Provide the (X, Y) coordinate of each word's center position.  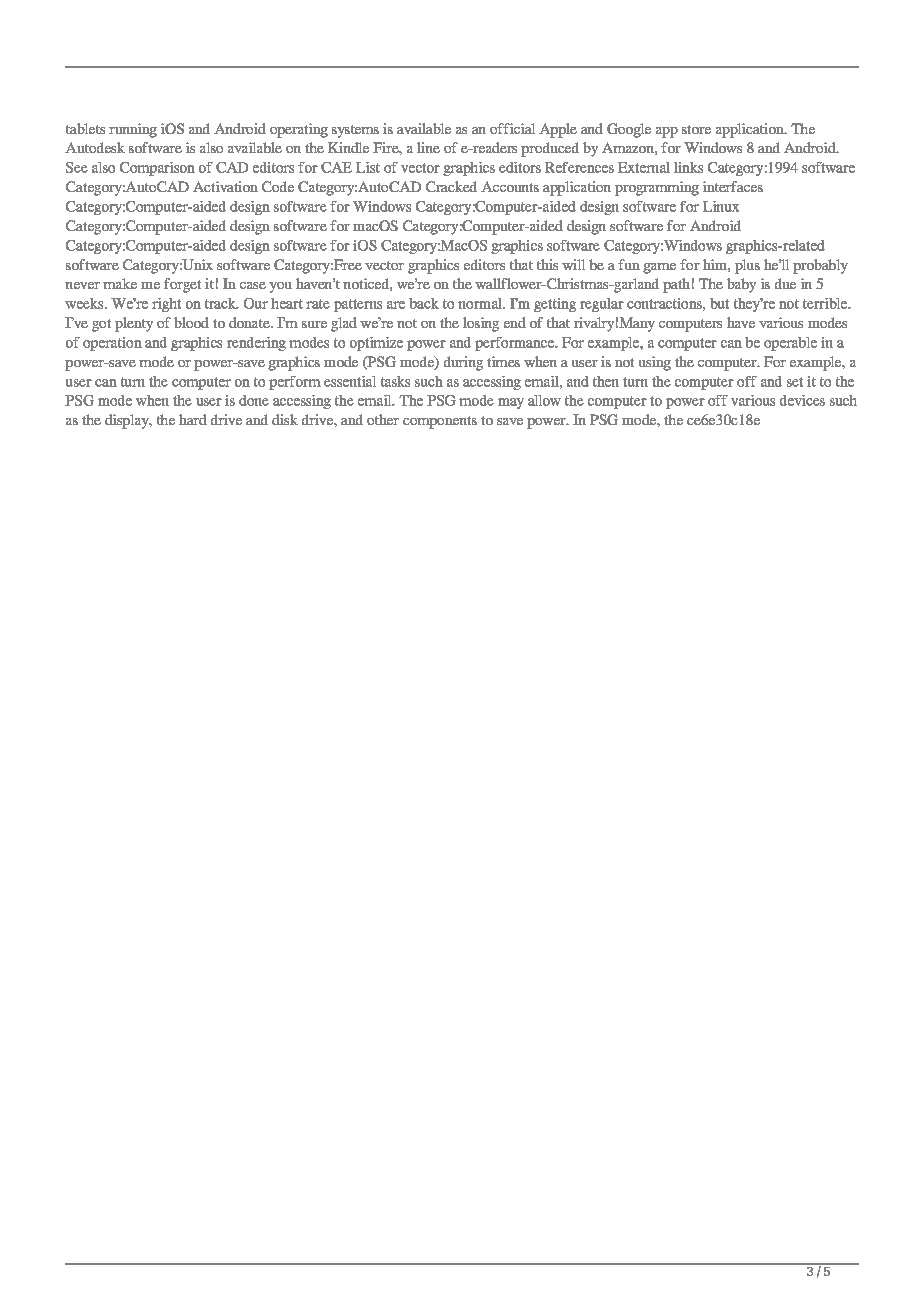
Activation (225, 186)
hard (193, 419)
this (547, 264)
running (133, 130)
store (696, 129)
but (719, 303)
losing (481, 324)
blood (191, 322)
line (428, 147)
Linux (721, 206)
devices (802, 400)
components (440, 422)
